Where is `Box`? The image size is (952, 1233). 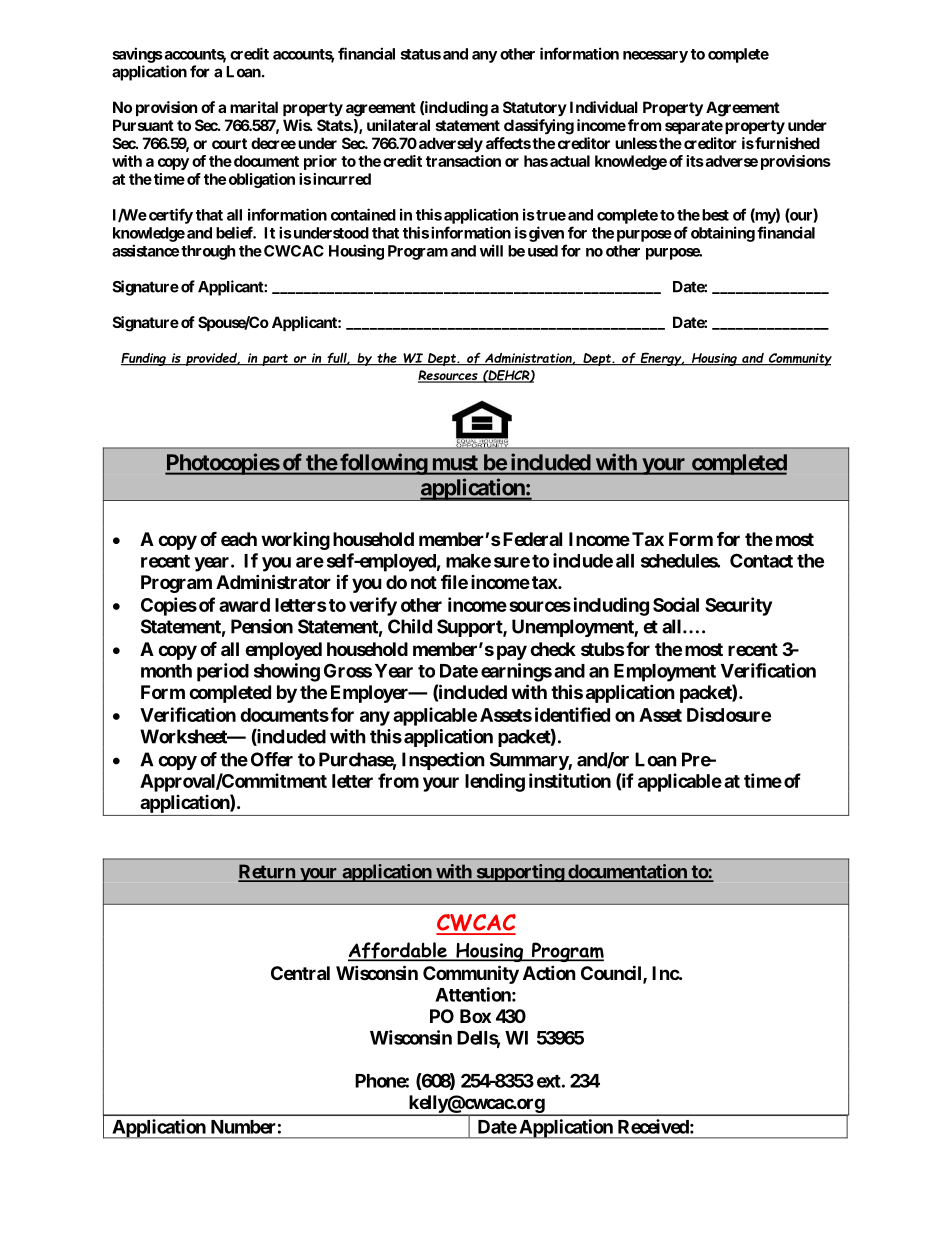 Box is located at coordinates (475, 1016).
